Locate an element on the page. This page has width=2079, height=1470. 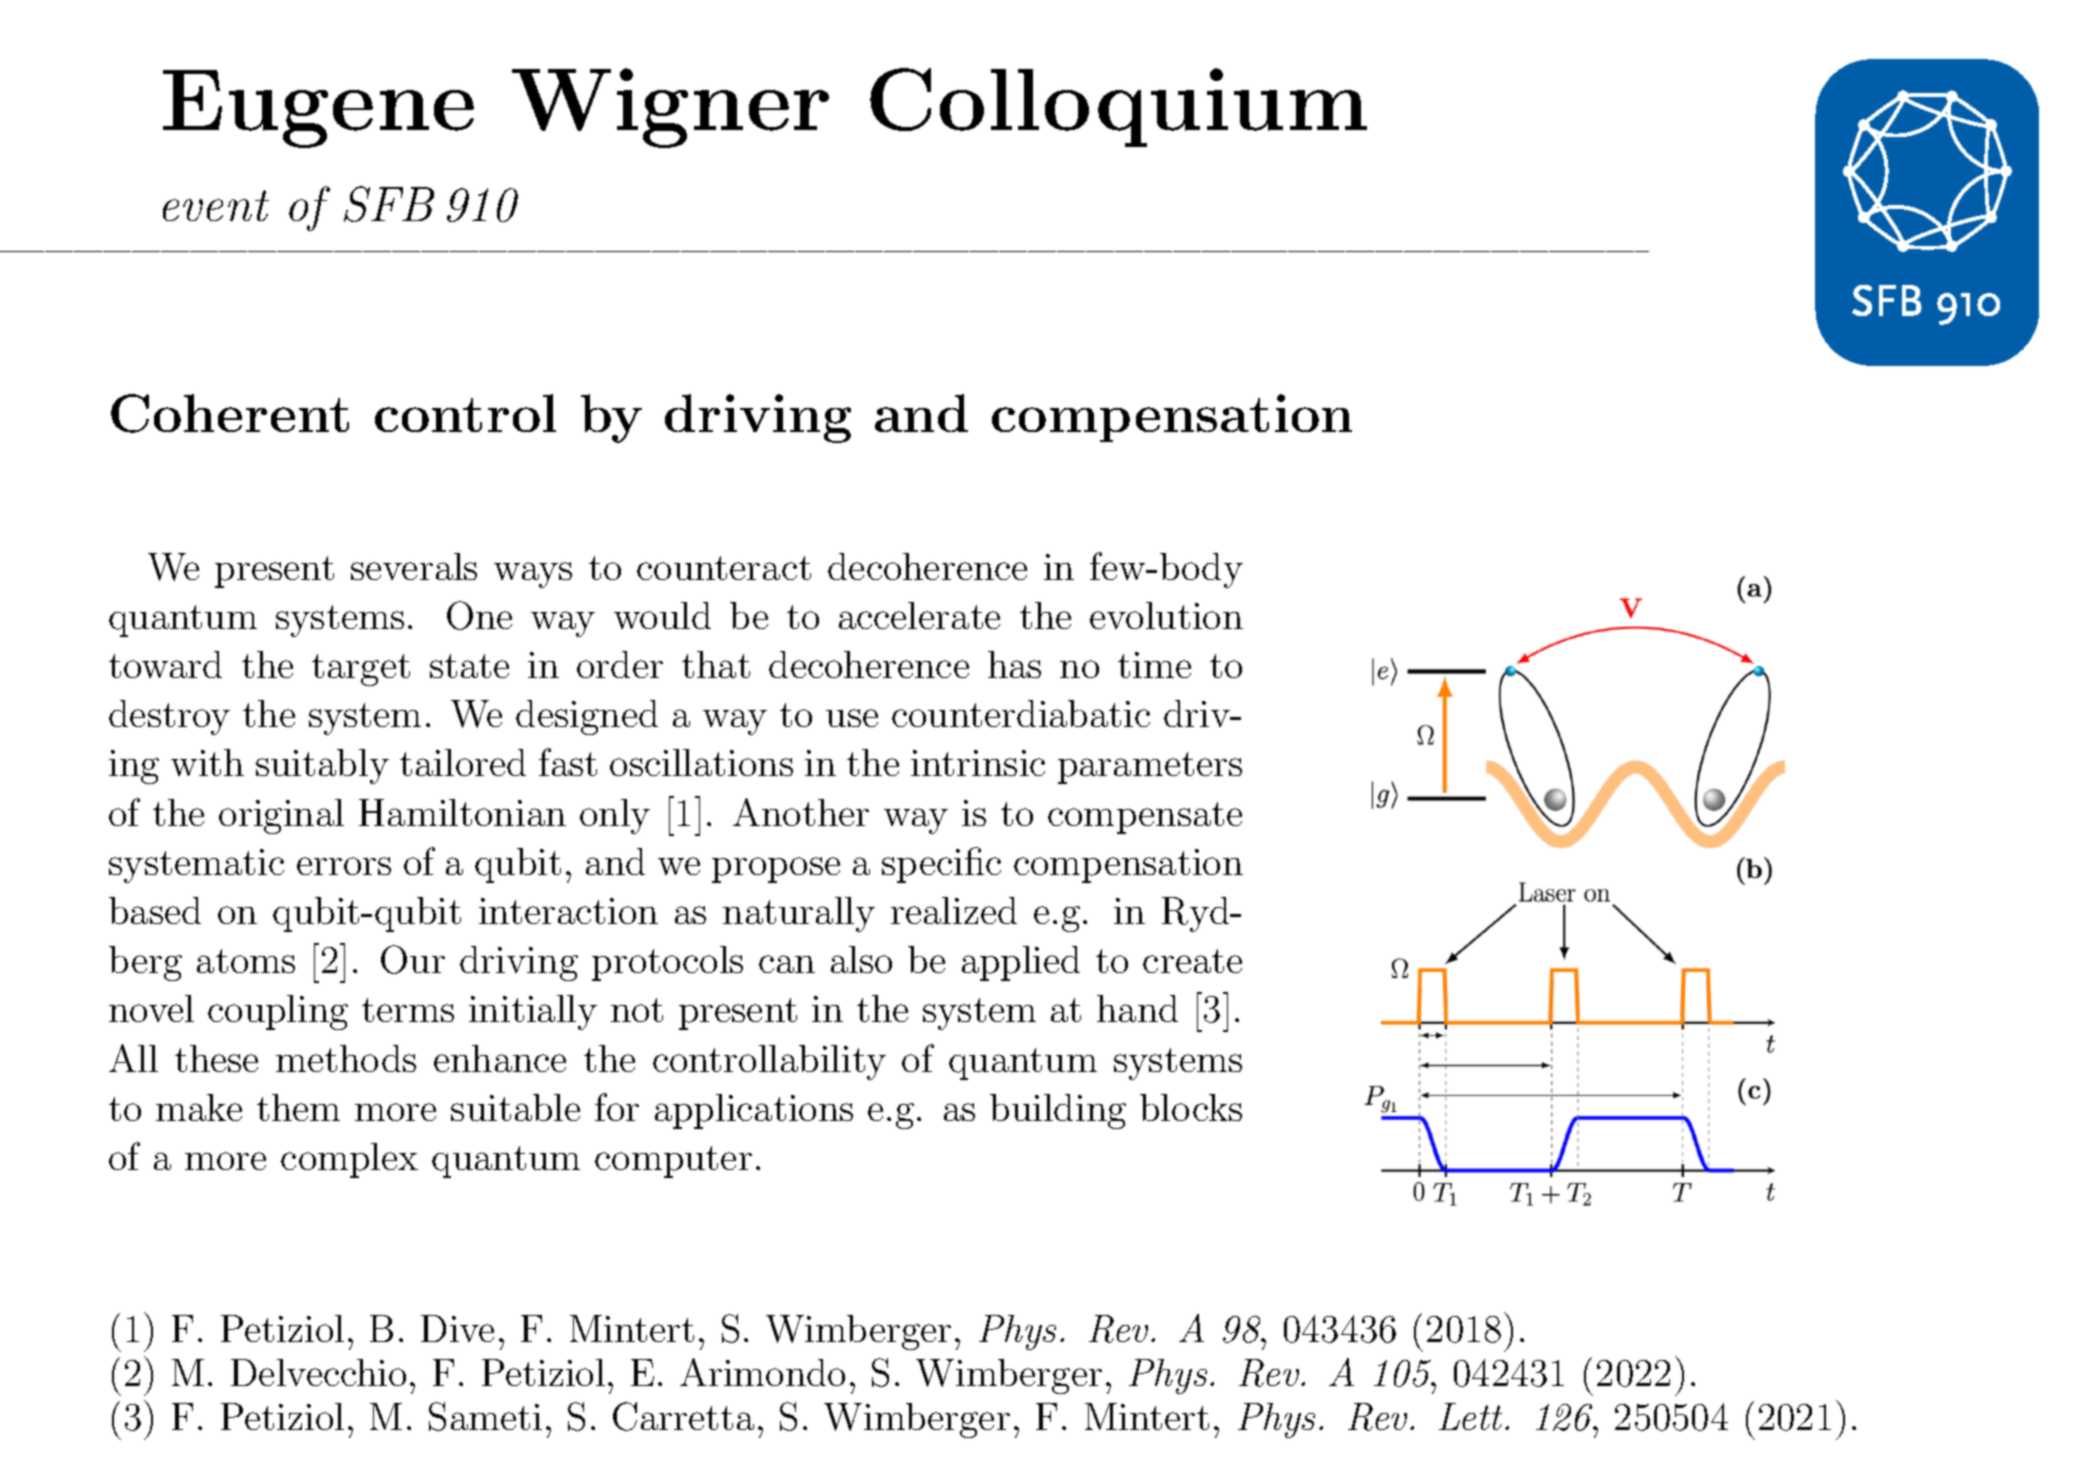
suitably is located at coordinates (322, 766).
